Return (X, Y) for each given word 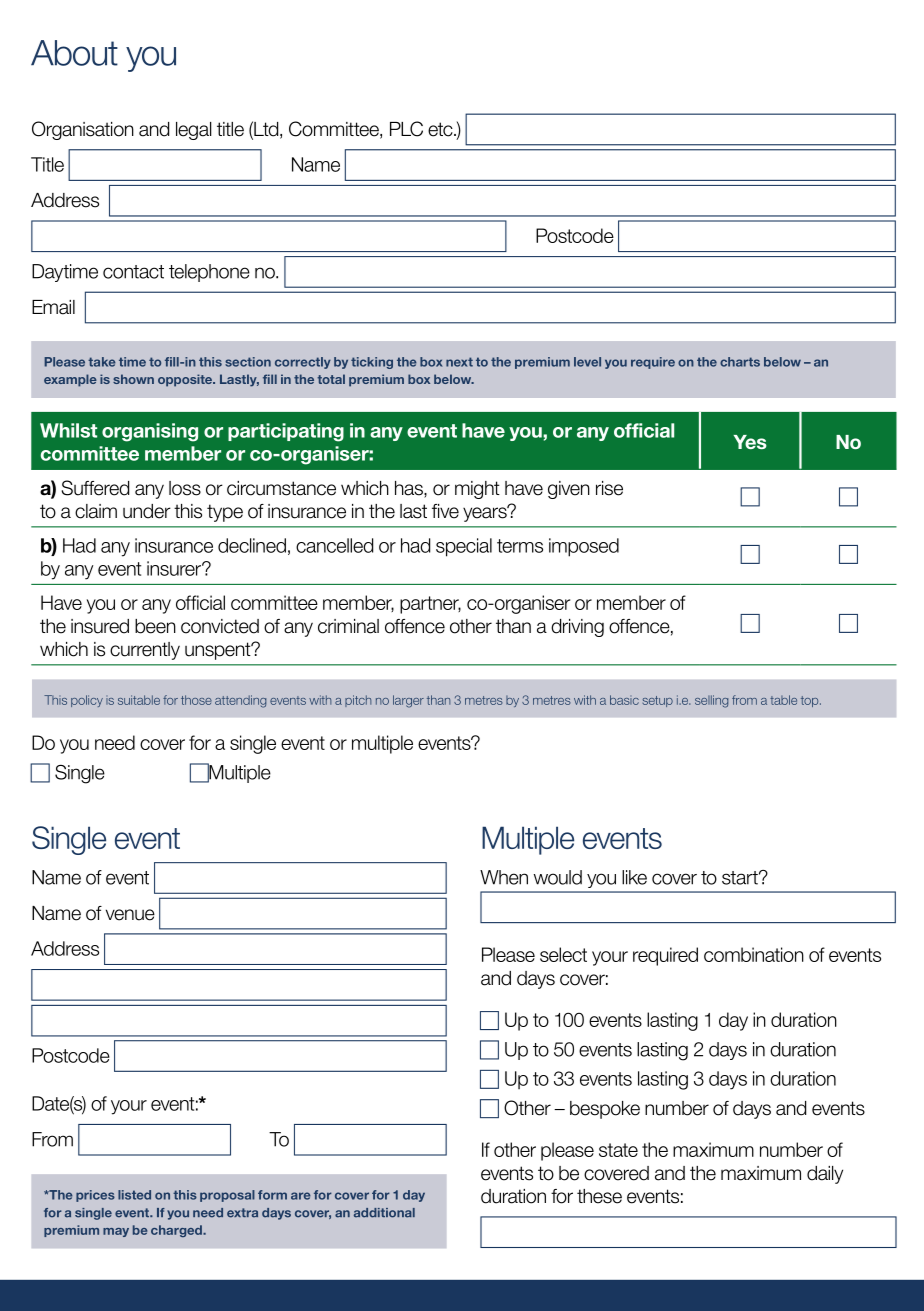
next (459, 362)
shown (133, 379)
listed (134, 1195)
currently (145, 651)
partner (430, 605)
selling (711, 701)
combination (754, 954)
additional (384, 1213)
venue (130, 915)
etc (441, 129)
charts (740, 362)
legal (194, 131)
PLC (406, 129)
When (504, 877)
